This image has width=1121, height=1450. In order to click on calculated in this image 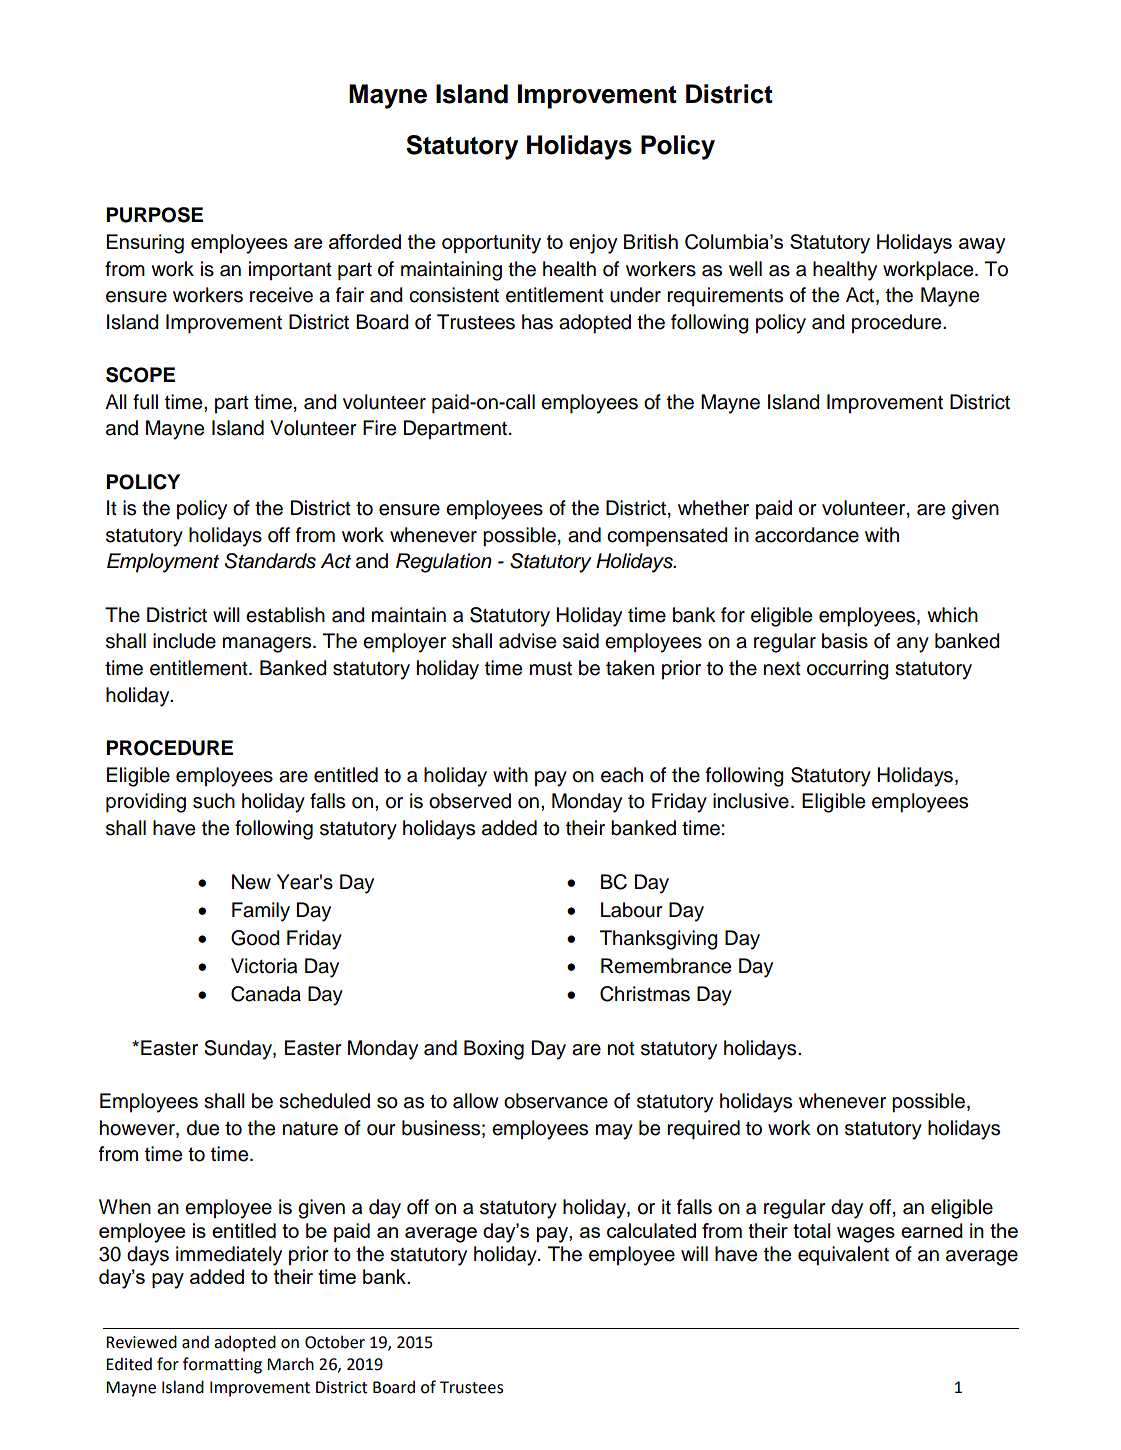, I will do `click(651, 1230)`.
